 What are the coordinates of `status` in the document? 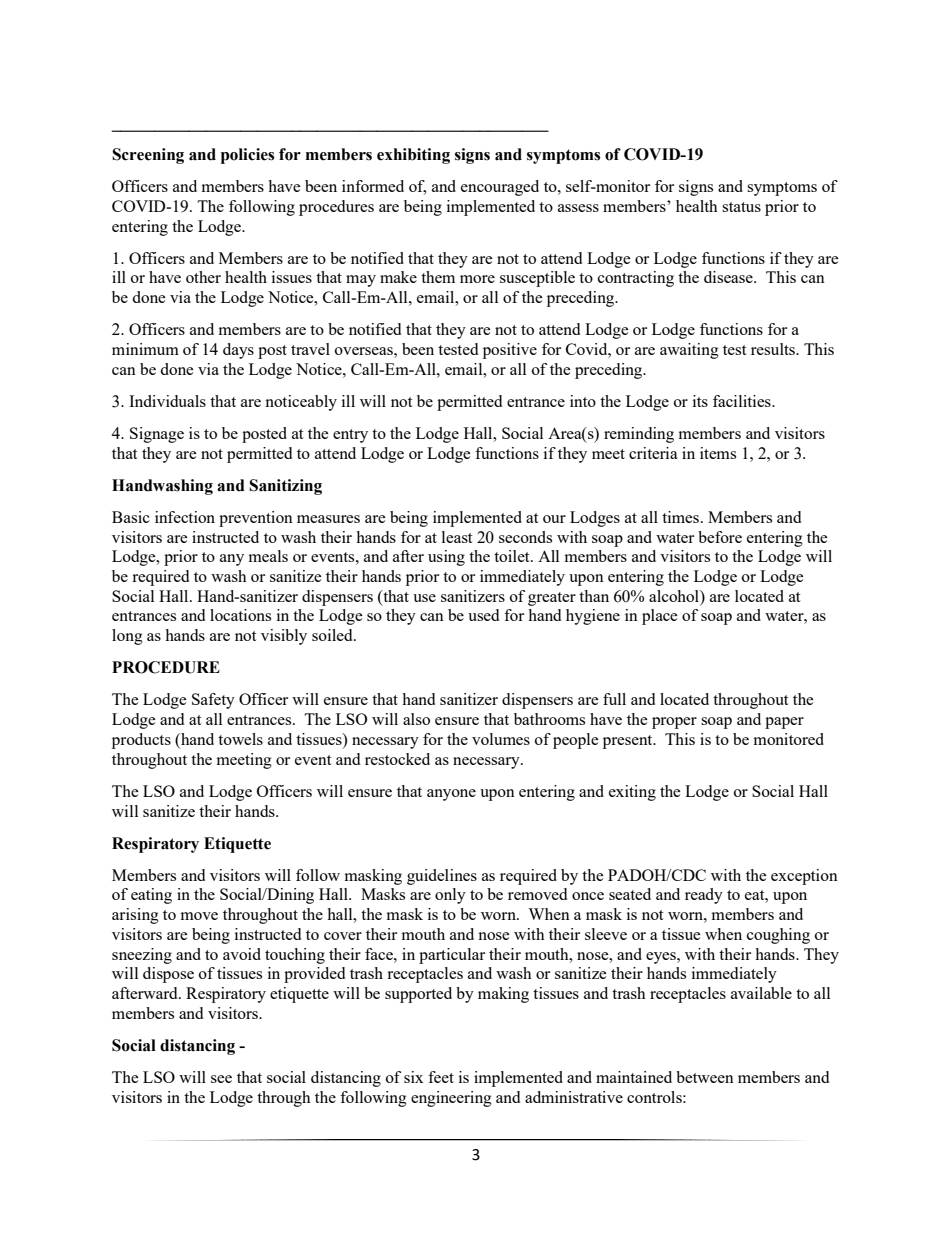 It's located at (741, 207).
